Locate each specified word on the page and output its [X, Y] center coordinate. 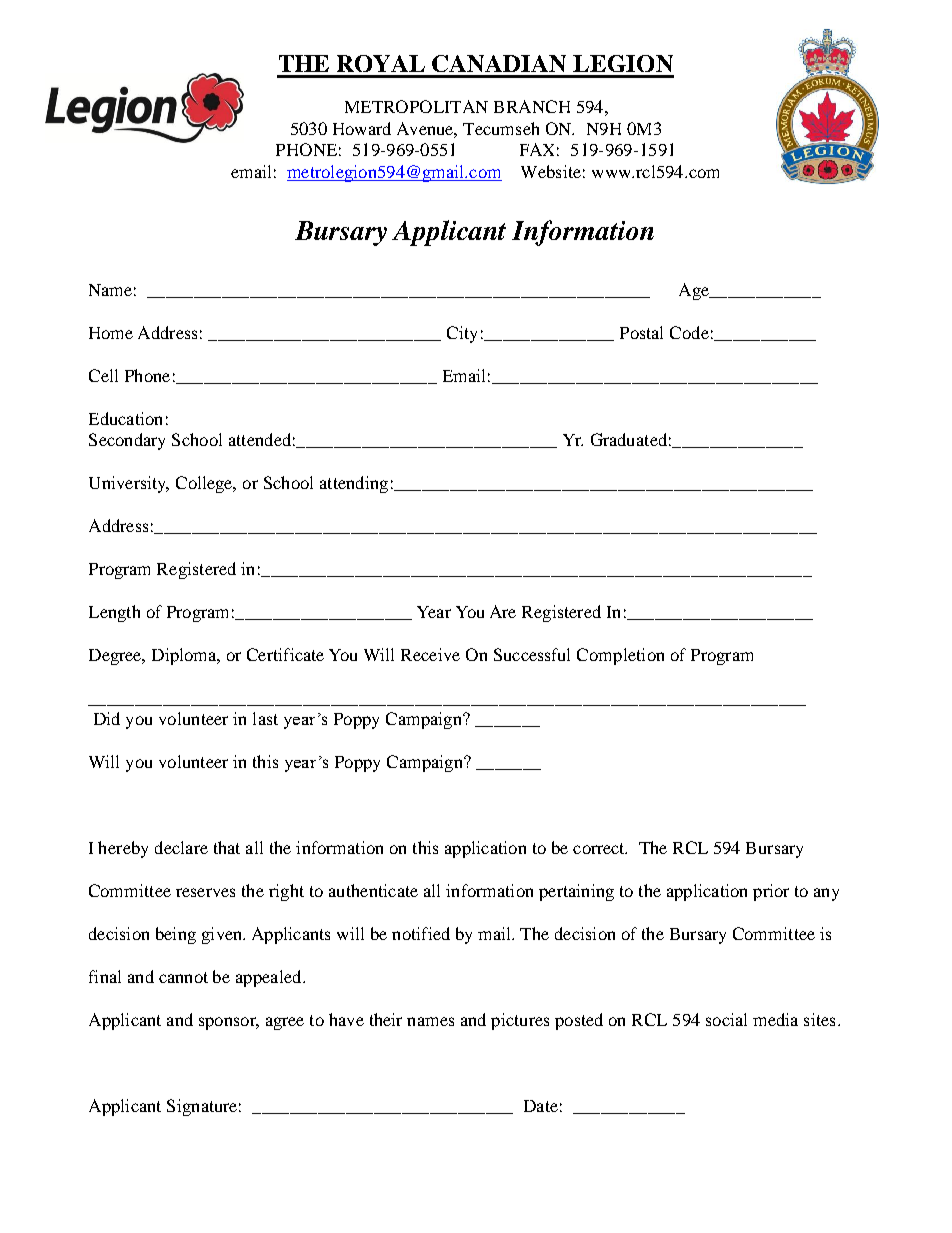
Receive [430, 654]
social [726, 1019]
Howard [362, 128]
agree [285, 1023]
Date [541, 1106]
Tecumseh [501, 128]
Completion [620, 656]
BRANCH [532, 106]
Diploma [185, 656]
